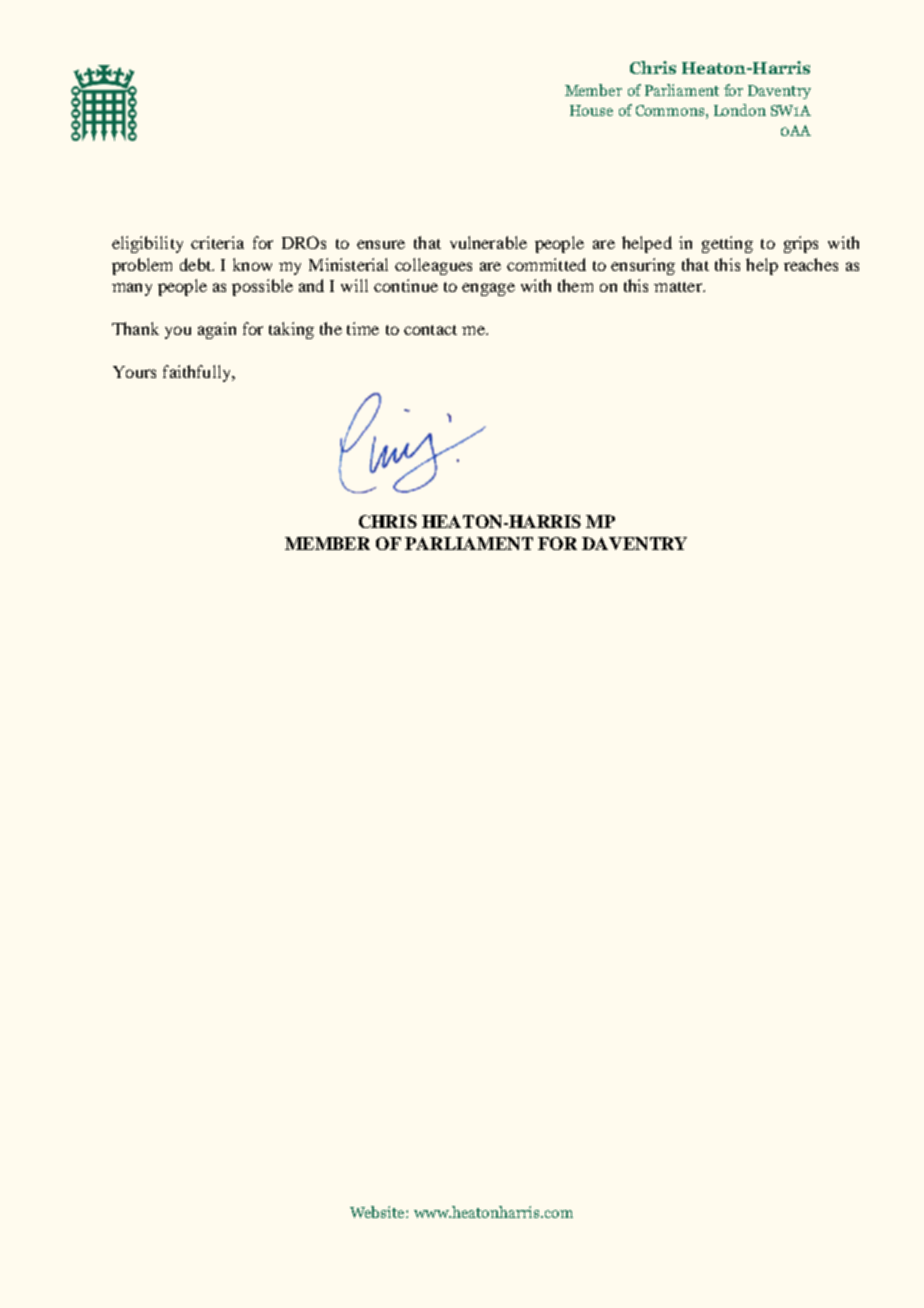  What do you see at coordinates (643, 266) in the screenshot?
I see `ensuring` at bounding box center [643, 266].
